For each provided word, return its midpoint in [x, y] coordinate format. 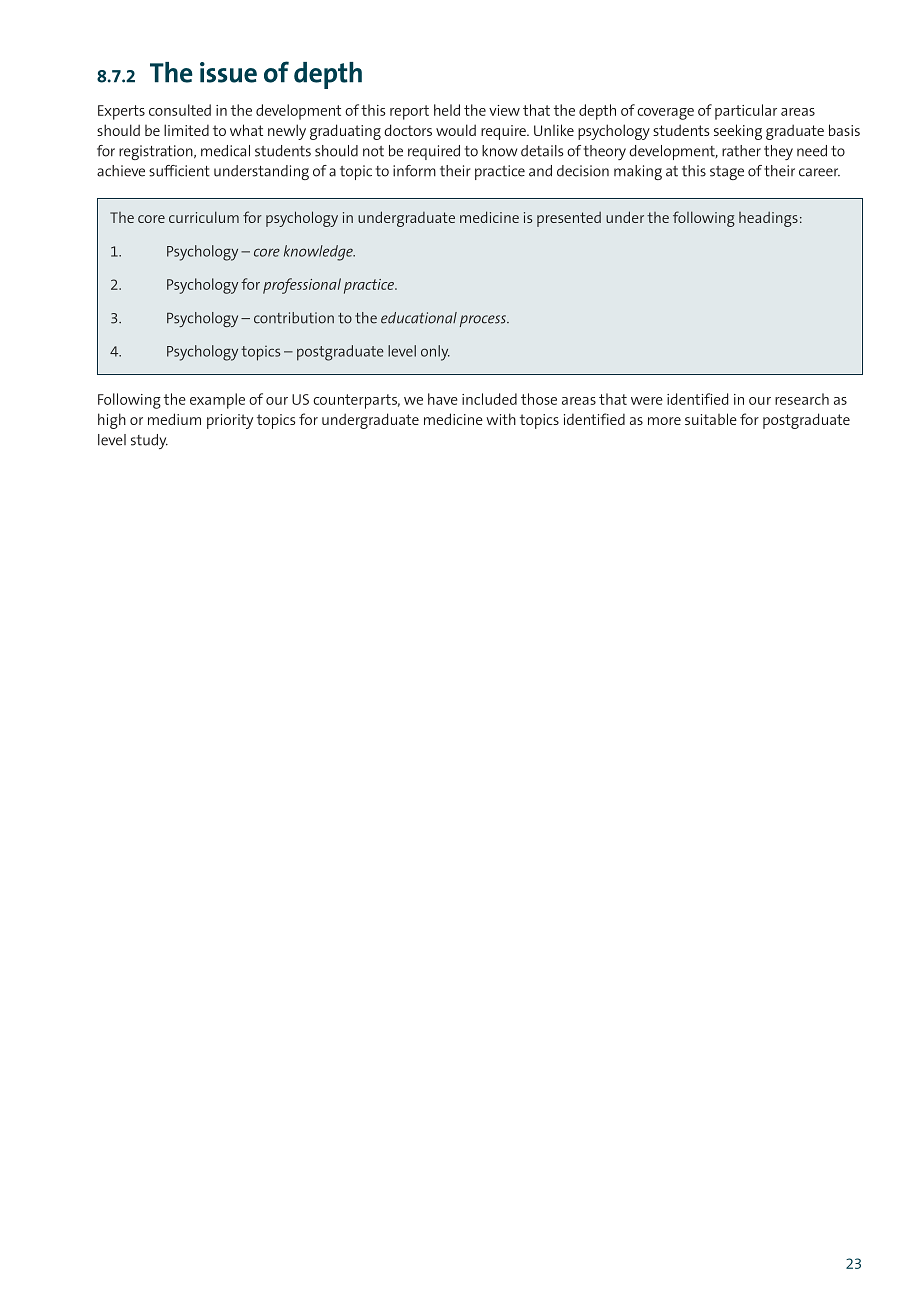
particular [746, 112]
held [447, 110]
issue [228, 72]
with [501, 419]
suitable [711, 419]
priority [230, 421]
